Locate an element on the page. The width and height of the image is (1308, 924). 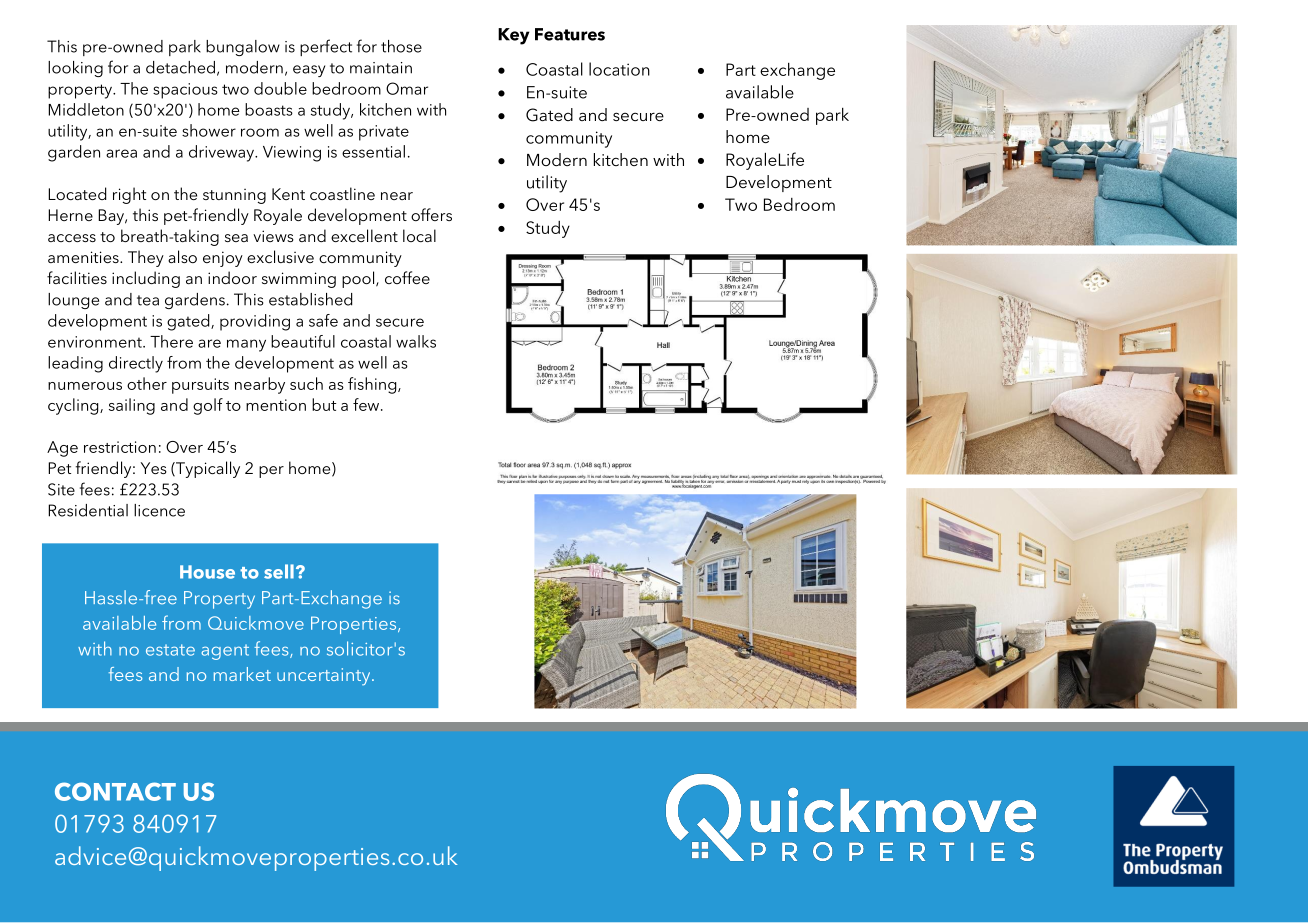
CONTACT is located at coordinates (115, 791).
